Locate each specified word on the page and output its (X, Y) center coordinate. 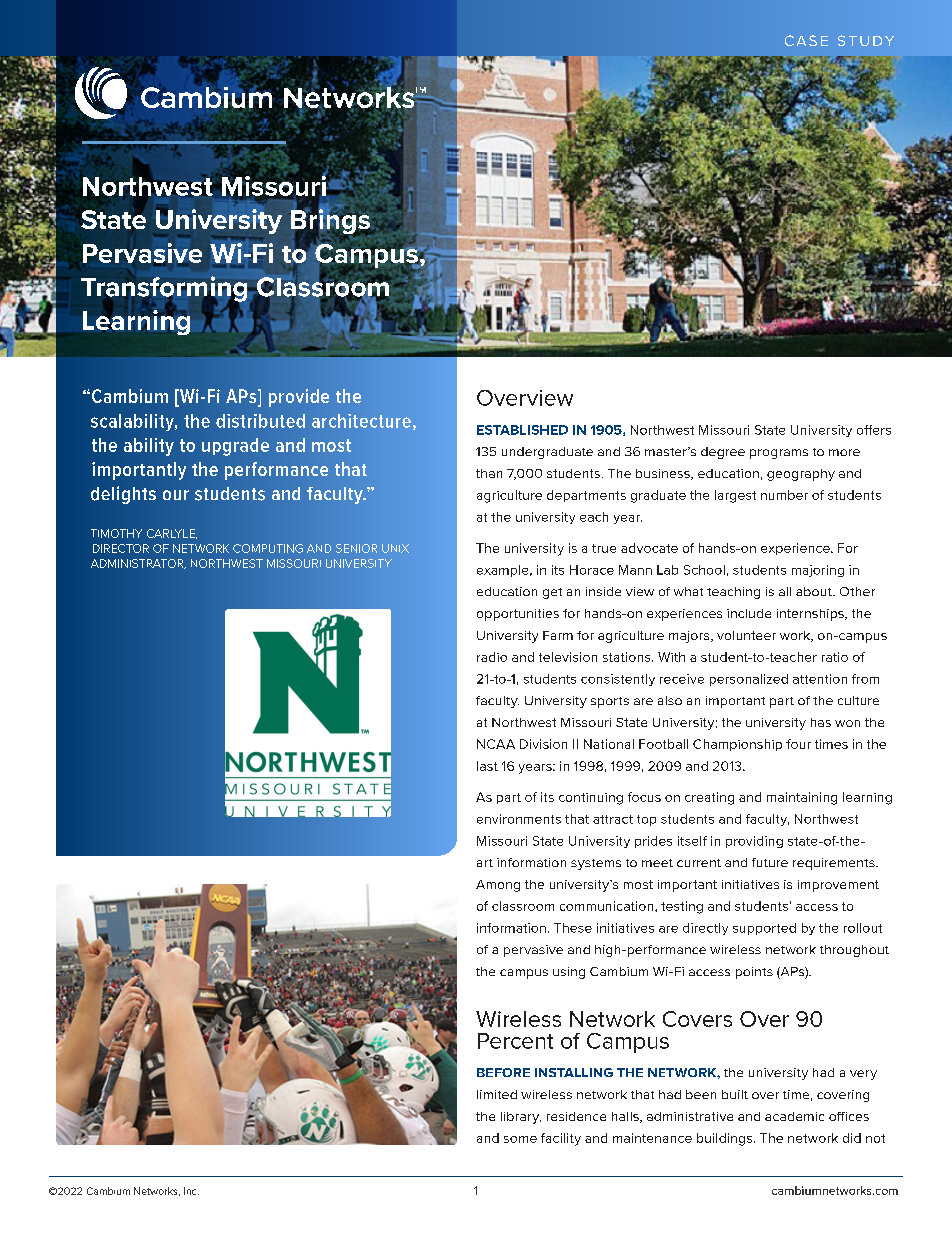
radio (492, 657)
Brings (330, 222)
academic (794, 1116)
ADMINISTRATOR (138, 564)
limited (497, 1094)
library (521, 1118)
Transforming (164, 290)
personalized (749, 680)
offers (874, 430)
